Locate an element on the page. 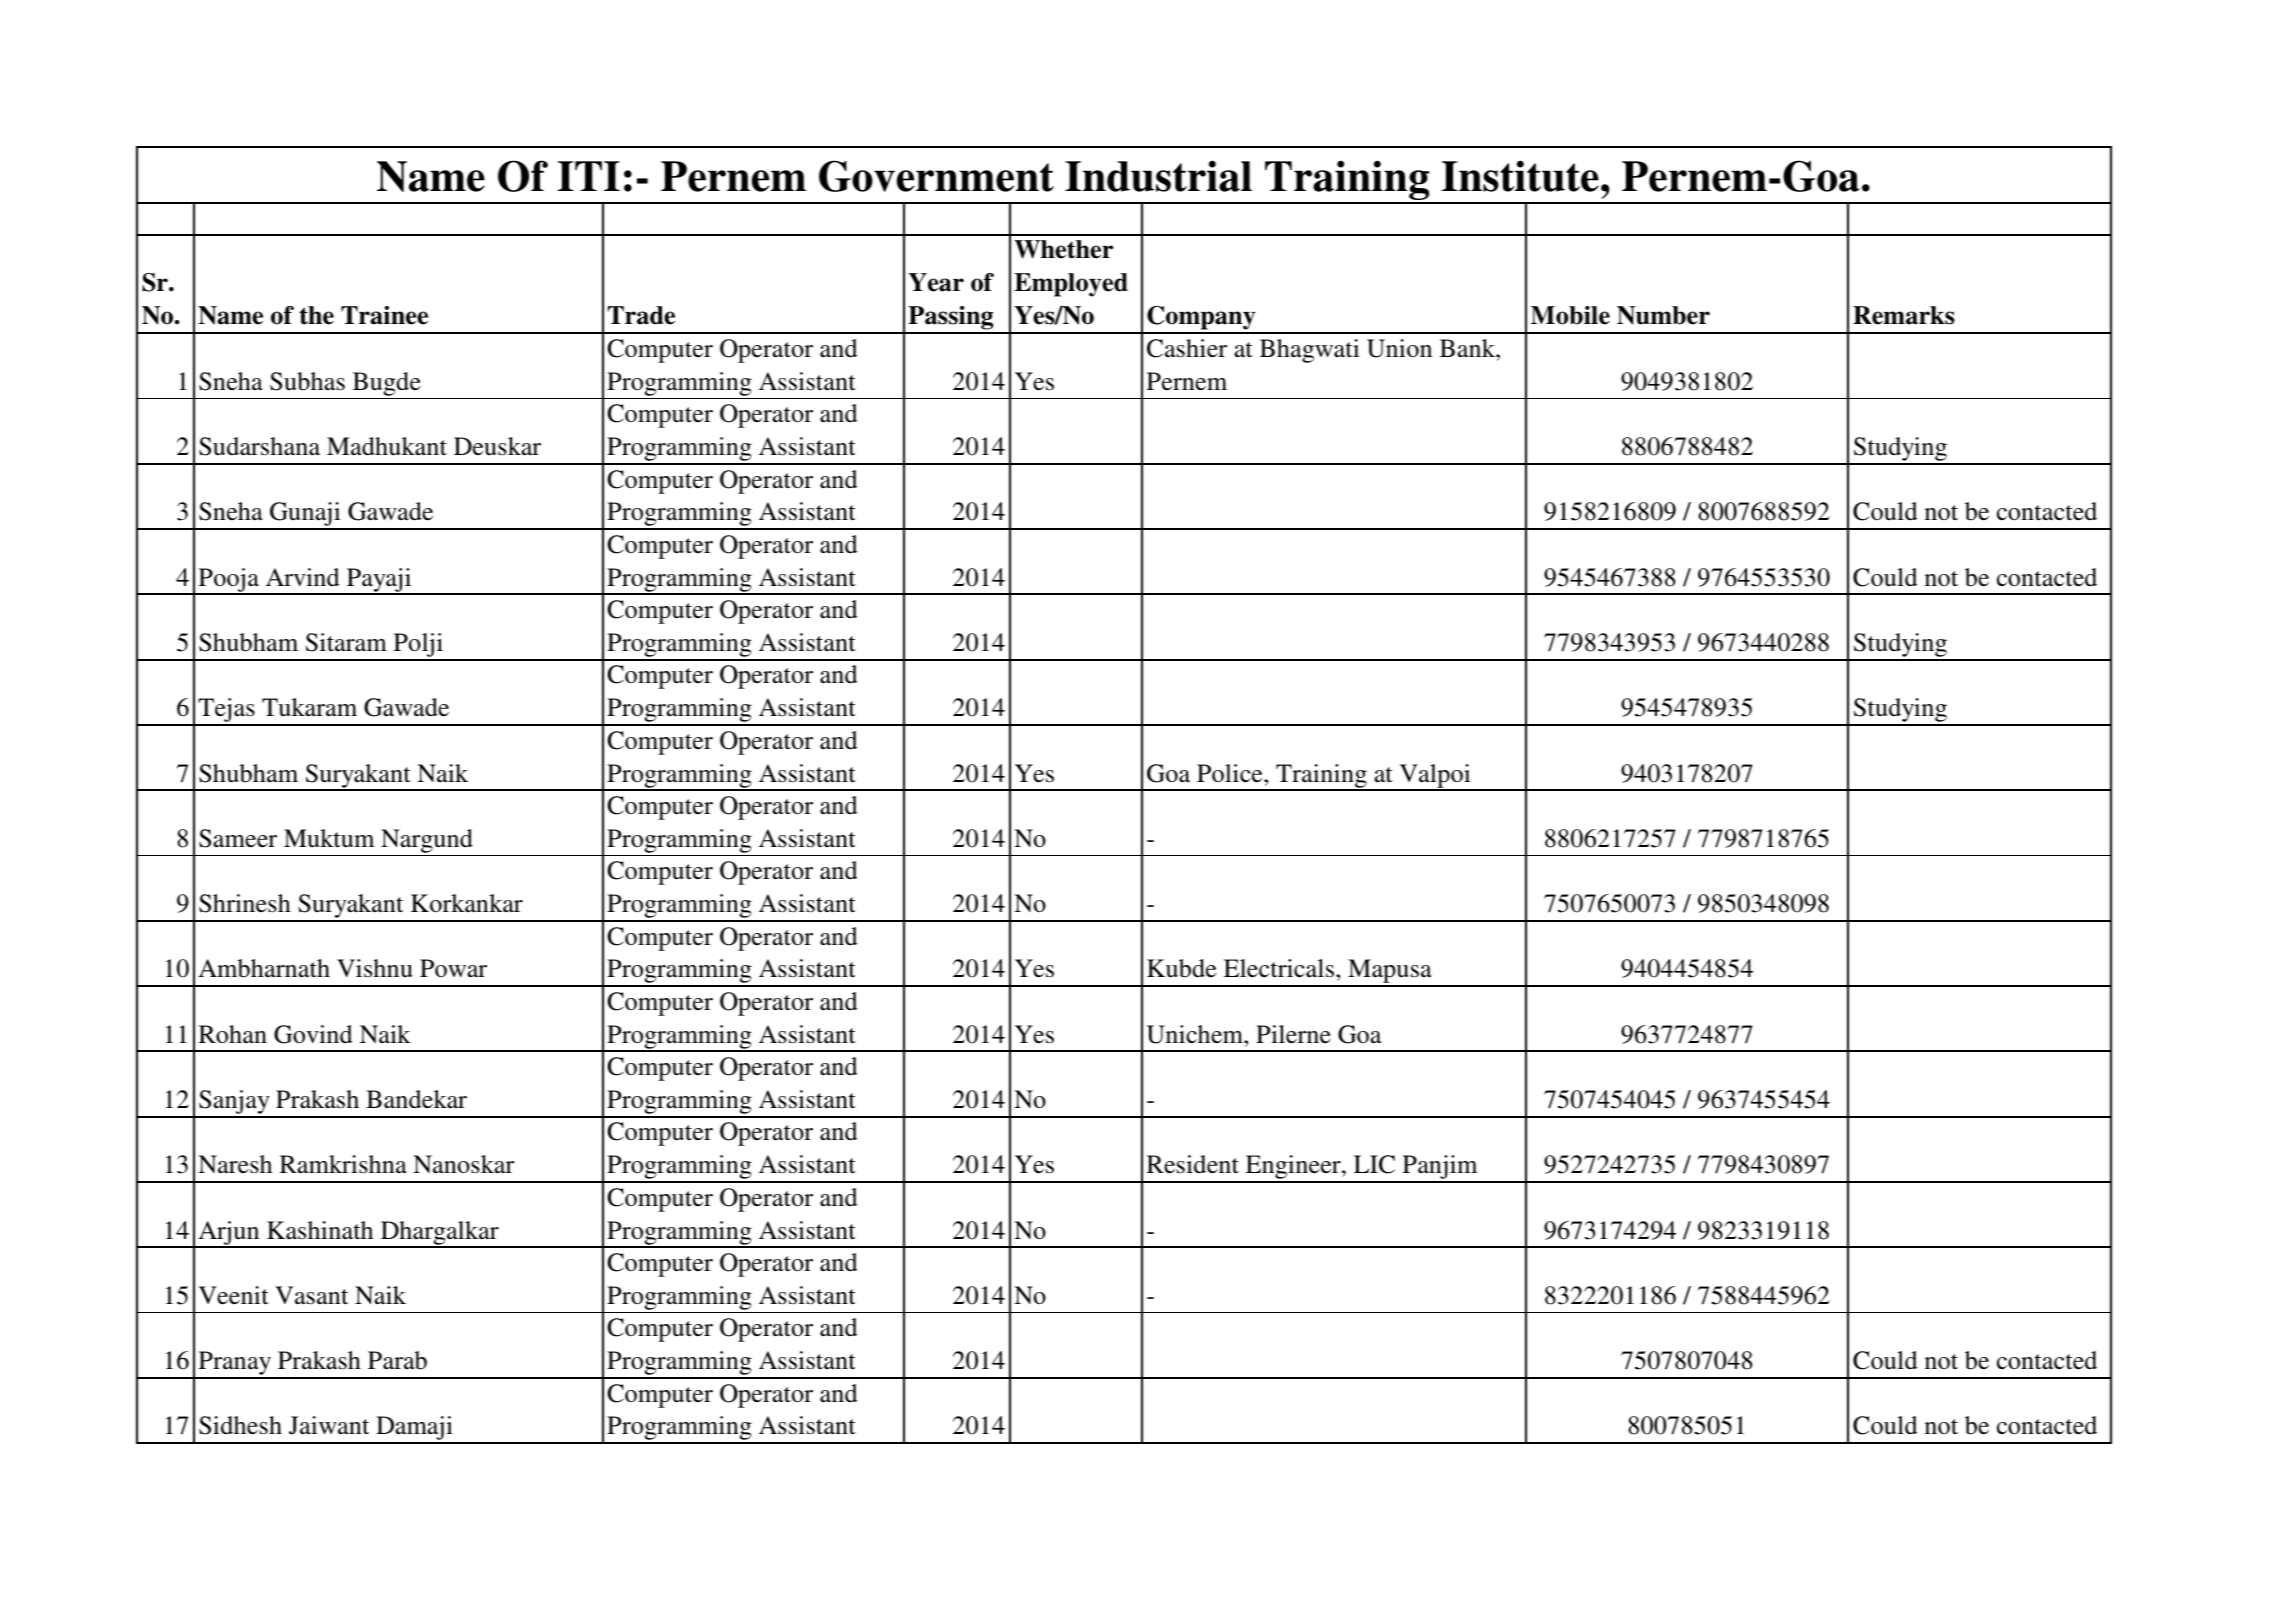 The image size is (2278, 1610). Institute is located at coordinates (1520, 176).
